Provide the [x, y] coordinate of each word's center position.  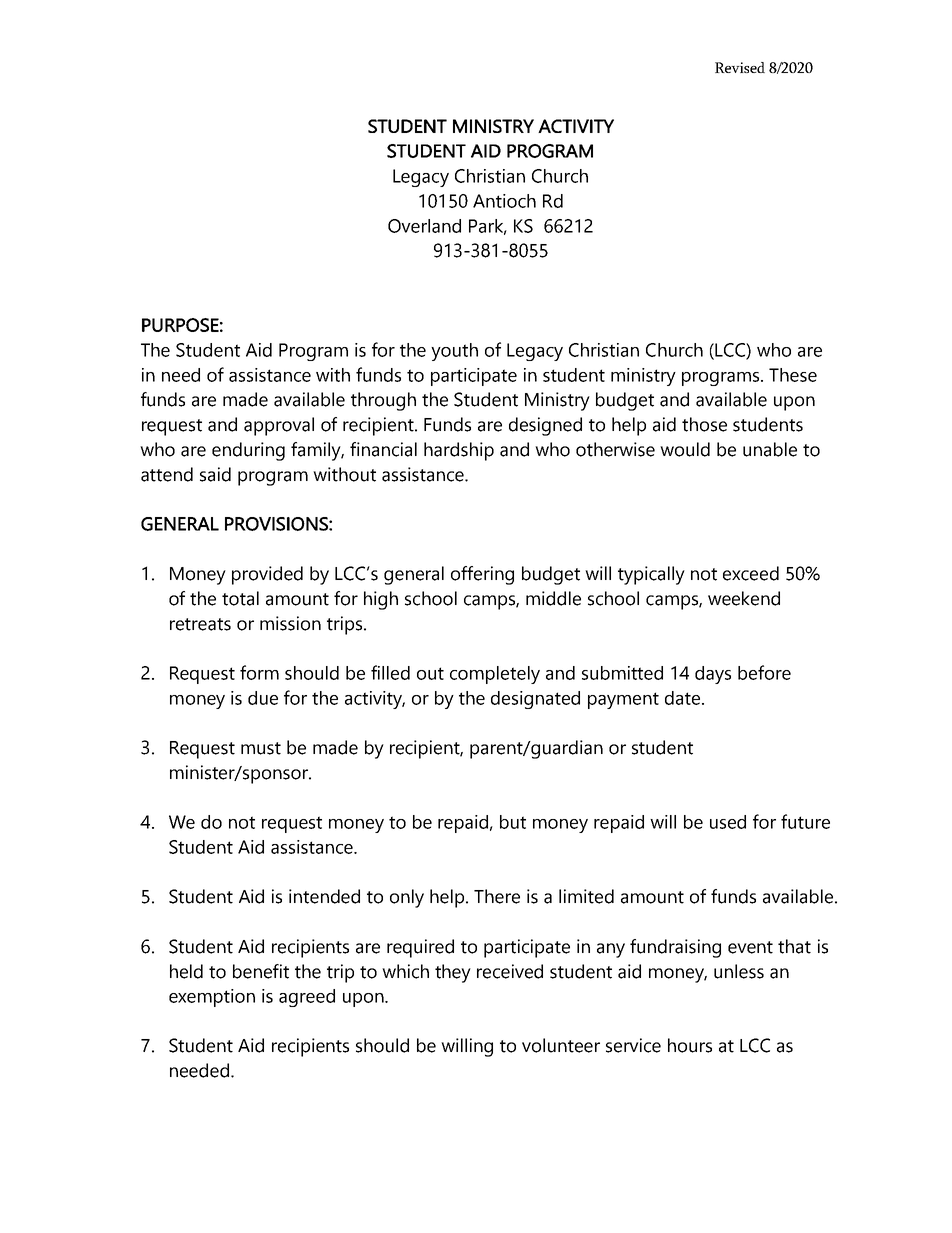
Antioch [504, 201]
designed [545, 426]
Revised [740, 67]
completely [495, 675]
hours [690, 1045]
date [684, 698]
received [510, 971]
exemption [212, 998]
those [704, 424]
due [263, 698]
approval [279, 426]
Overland [424, 226]
